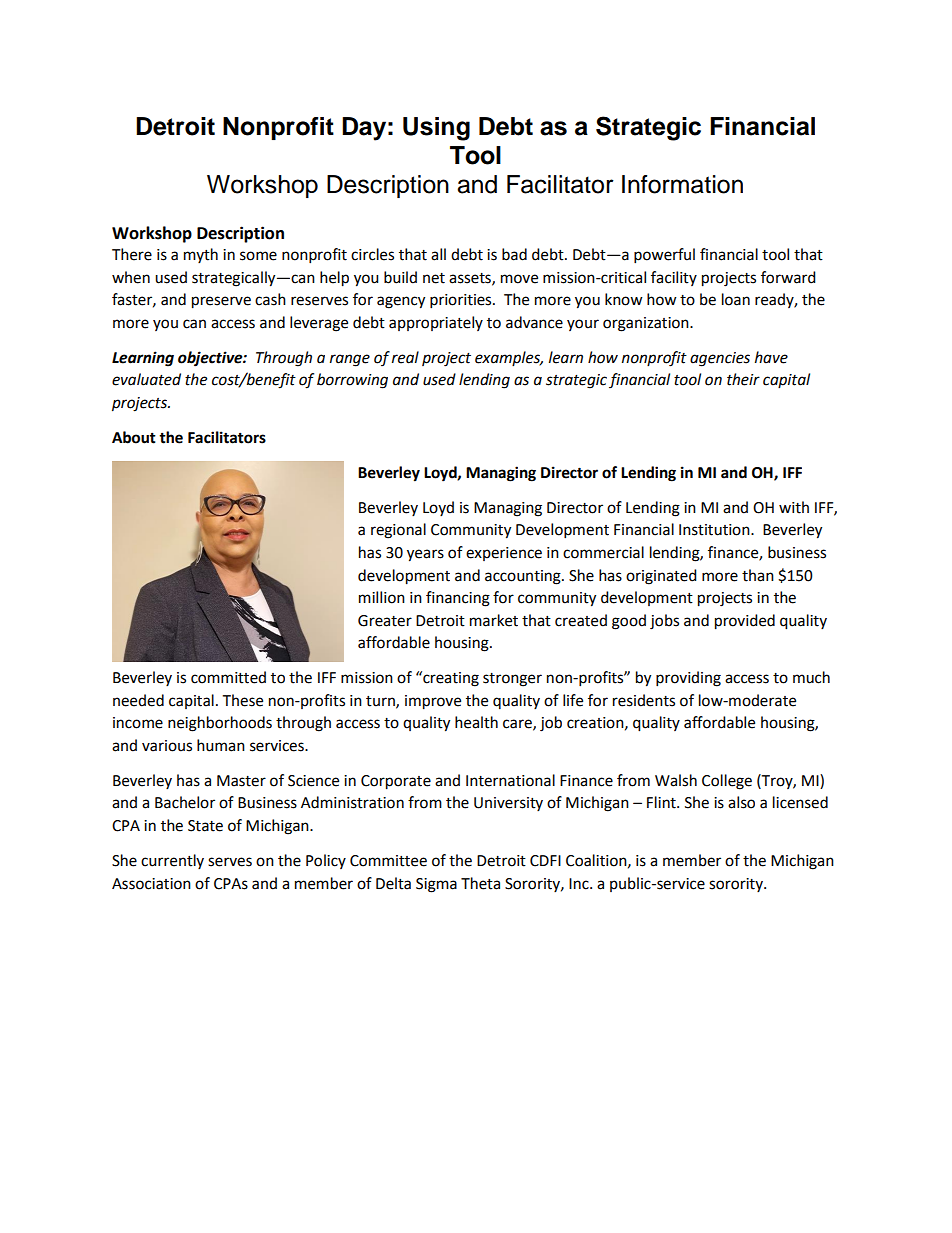 The height and width of the screenshot is (1233, 952). Describe the element at coordinates (682, 184) in the screenshot. I see `Information` at that location.
